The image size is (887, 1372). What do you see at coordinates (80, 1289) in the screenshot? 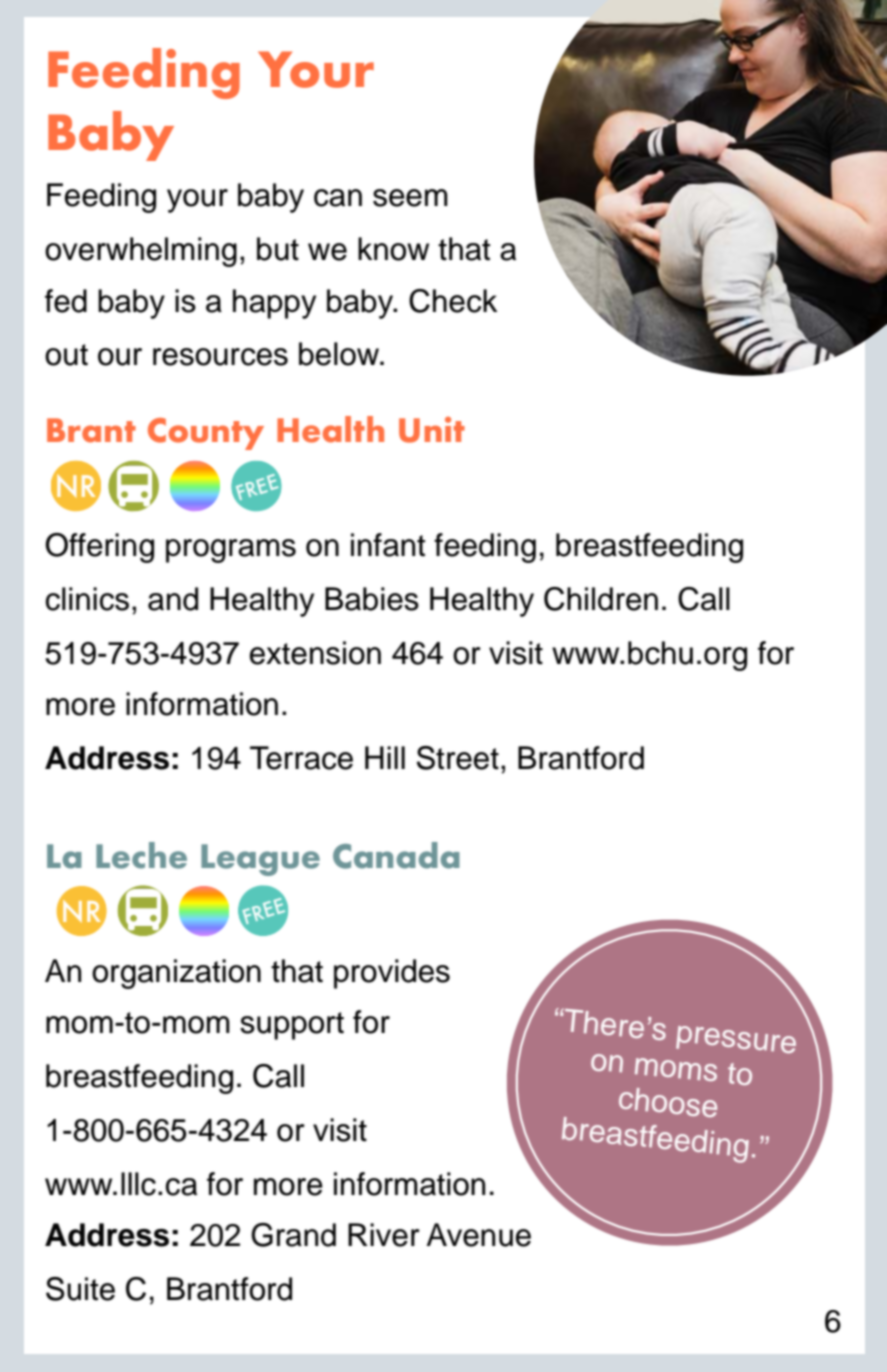
I see `Suite` at bounding box center [80, 1289].
